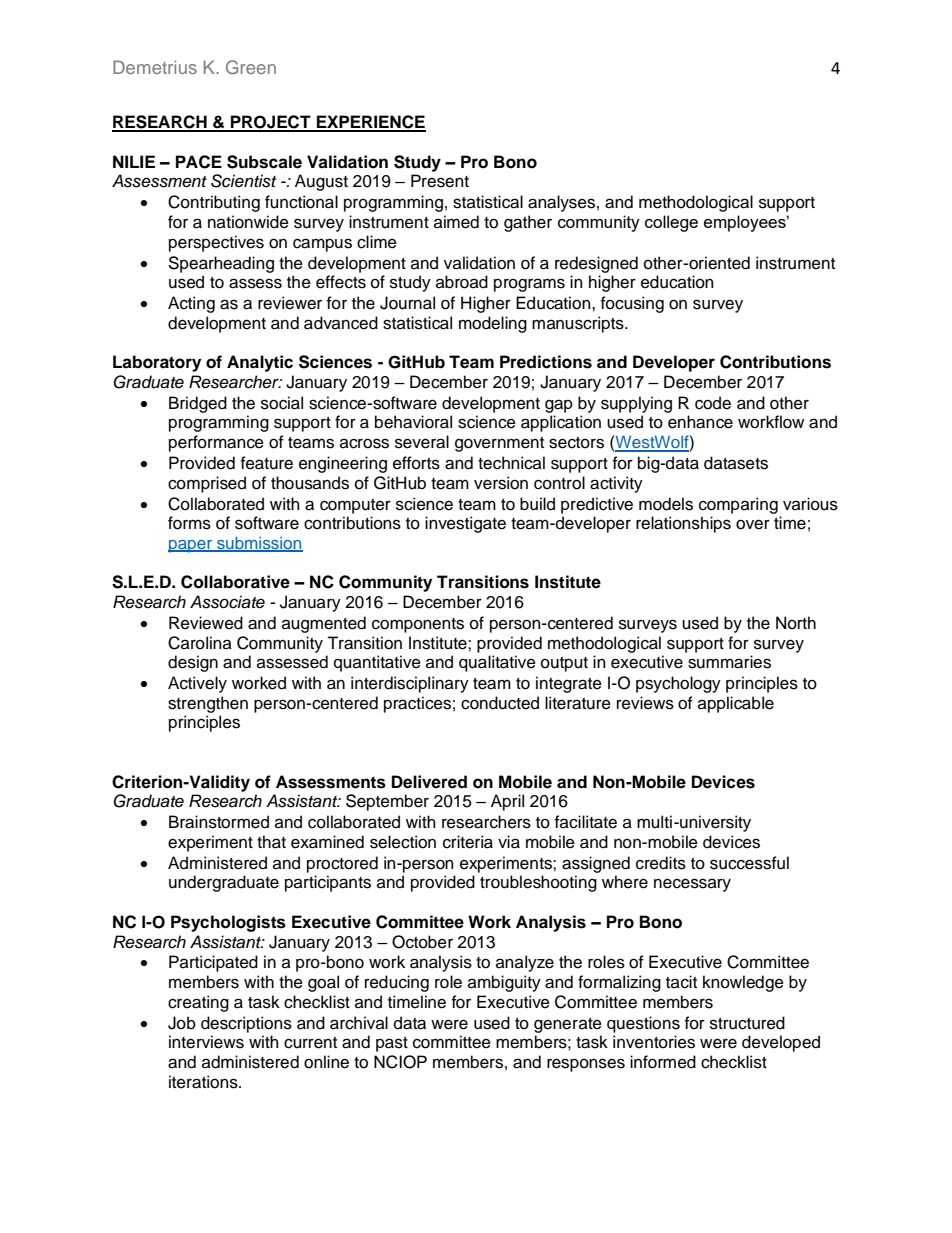 This screenshot has width=952, height=1233. Describe the element at coordinates (235, 582) in the screenshot. I see `Collaborative` at that location.
